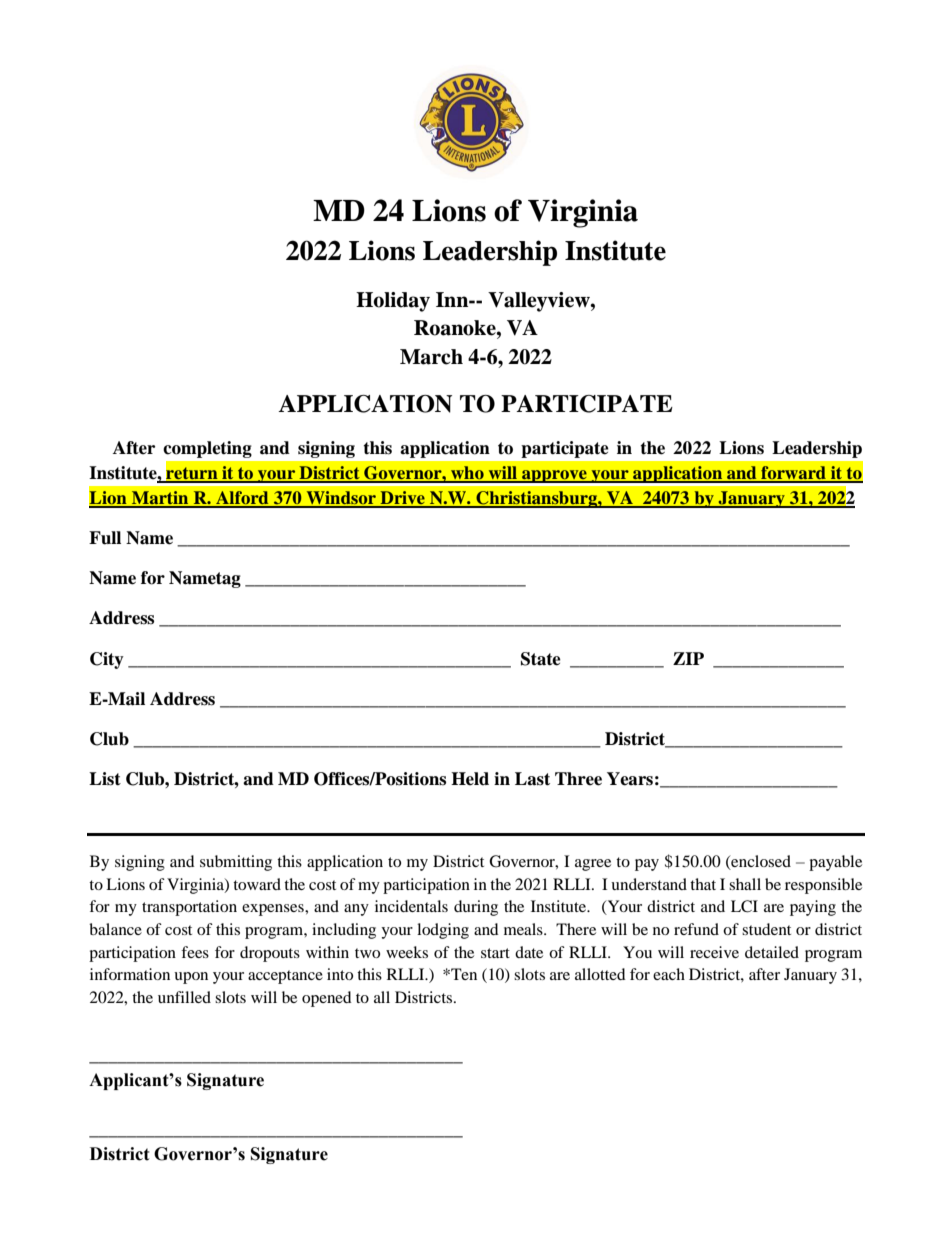 The width and height of the screenshot is (952, 1233). Describe the element at coordinates (463, 974) in the screenshot. I see `Ten` at that location.
